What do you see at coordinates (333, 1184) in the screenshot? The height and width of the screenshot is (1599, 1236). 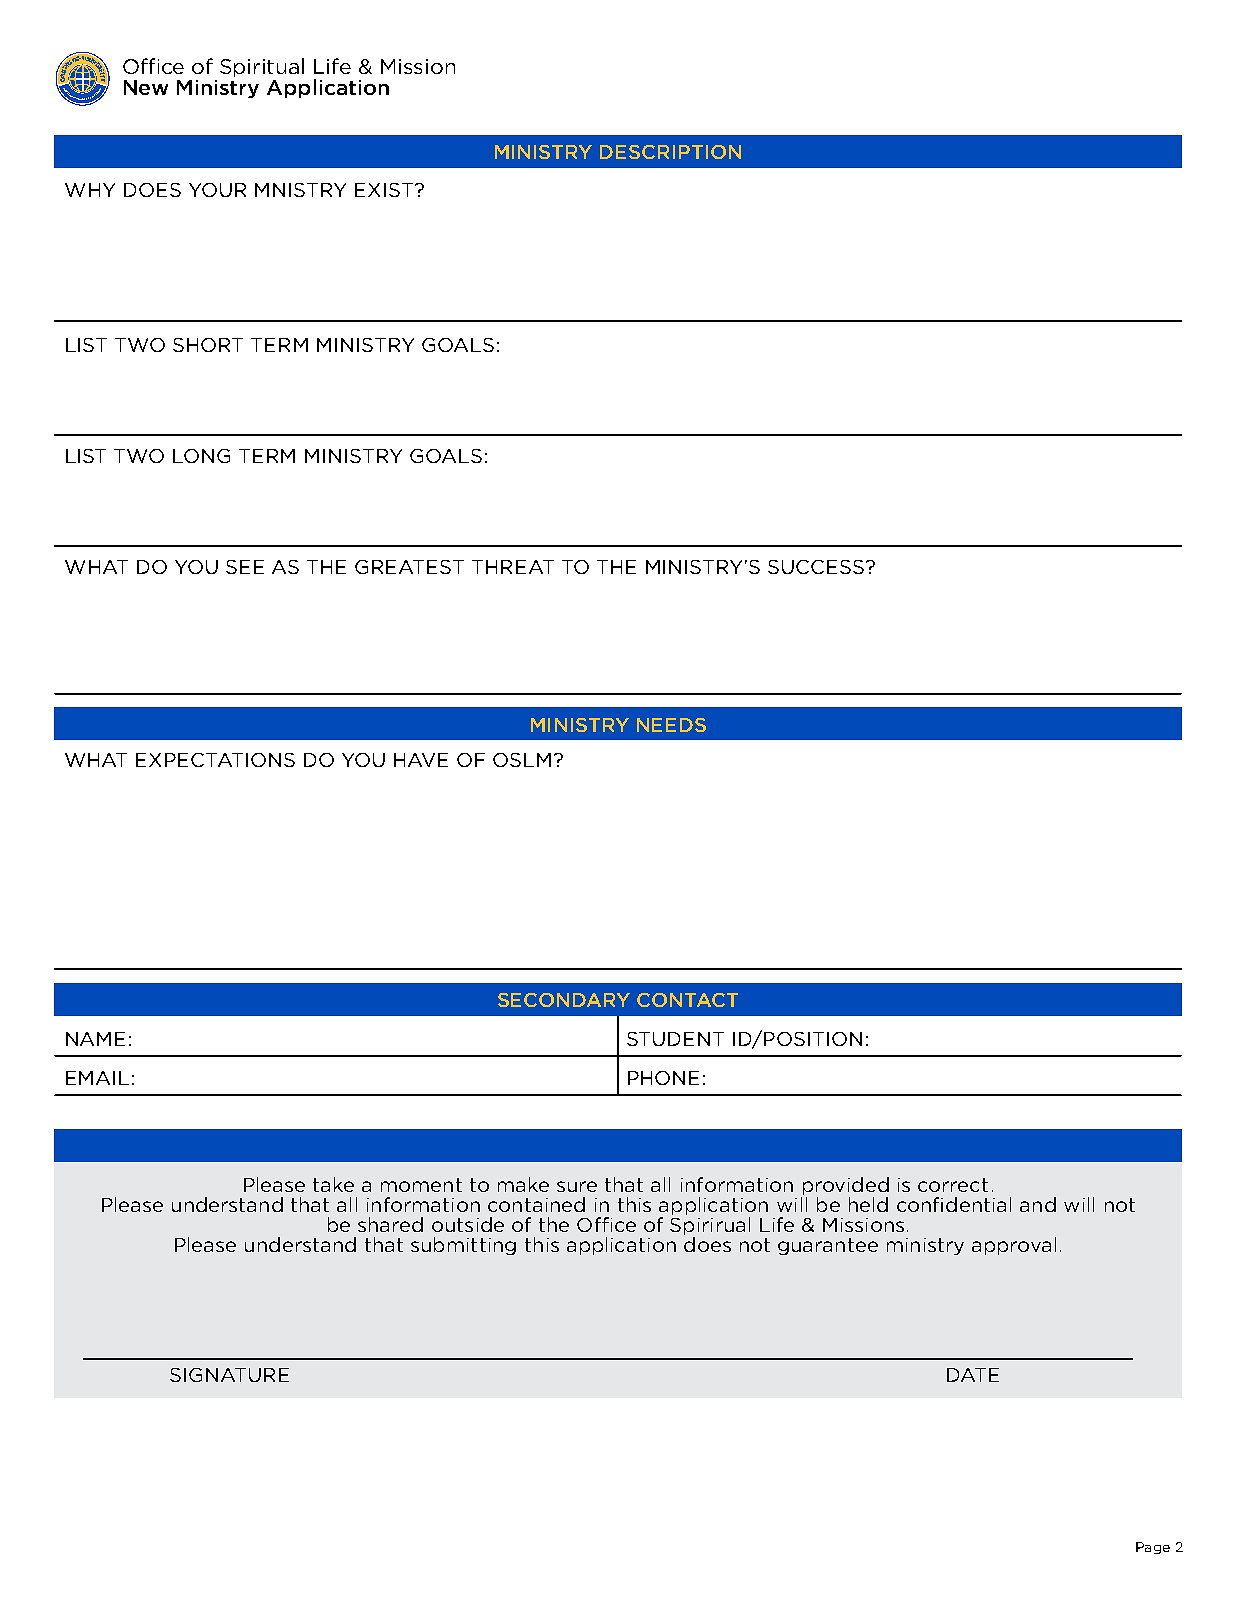 I see `take` at bounding box center [333, 1184].
